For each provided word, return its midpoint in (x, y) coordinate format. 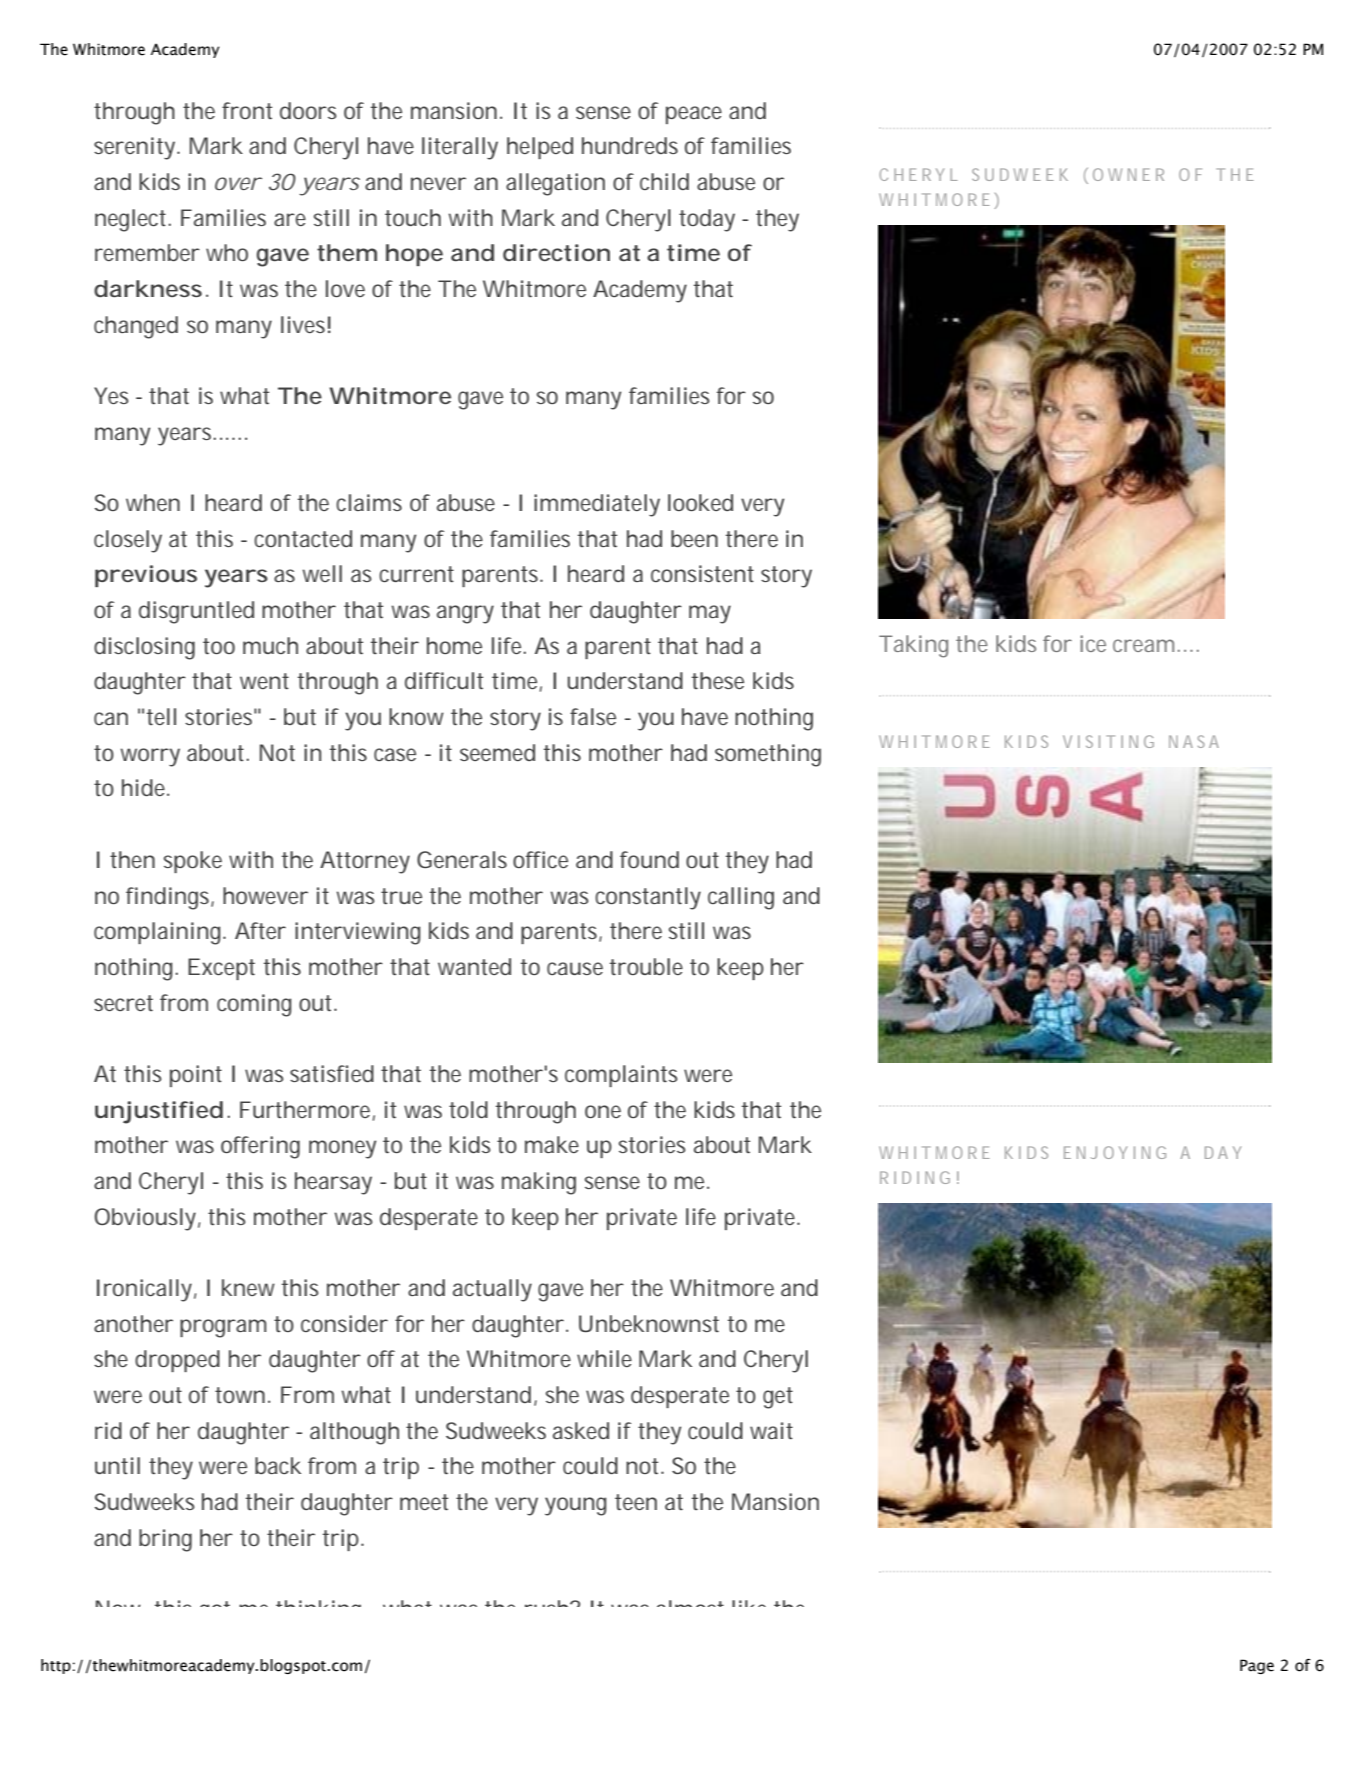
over (238, 183)
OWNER (1128, 174)
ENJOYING (1115, 1152)
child (664, 181)
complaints (621, 1076)
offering (260, 1147)
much (270, 645)
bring (165, 1540)
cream (1143, 645)
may (710, 614)
